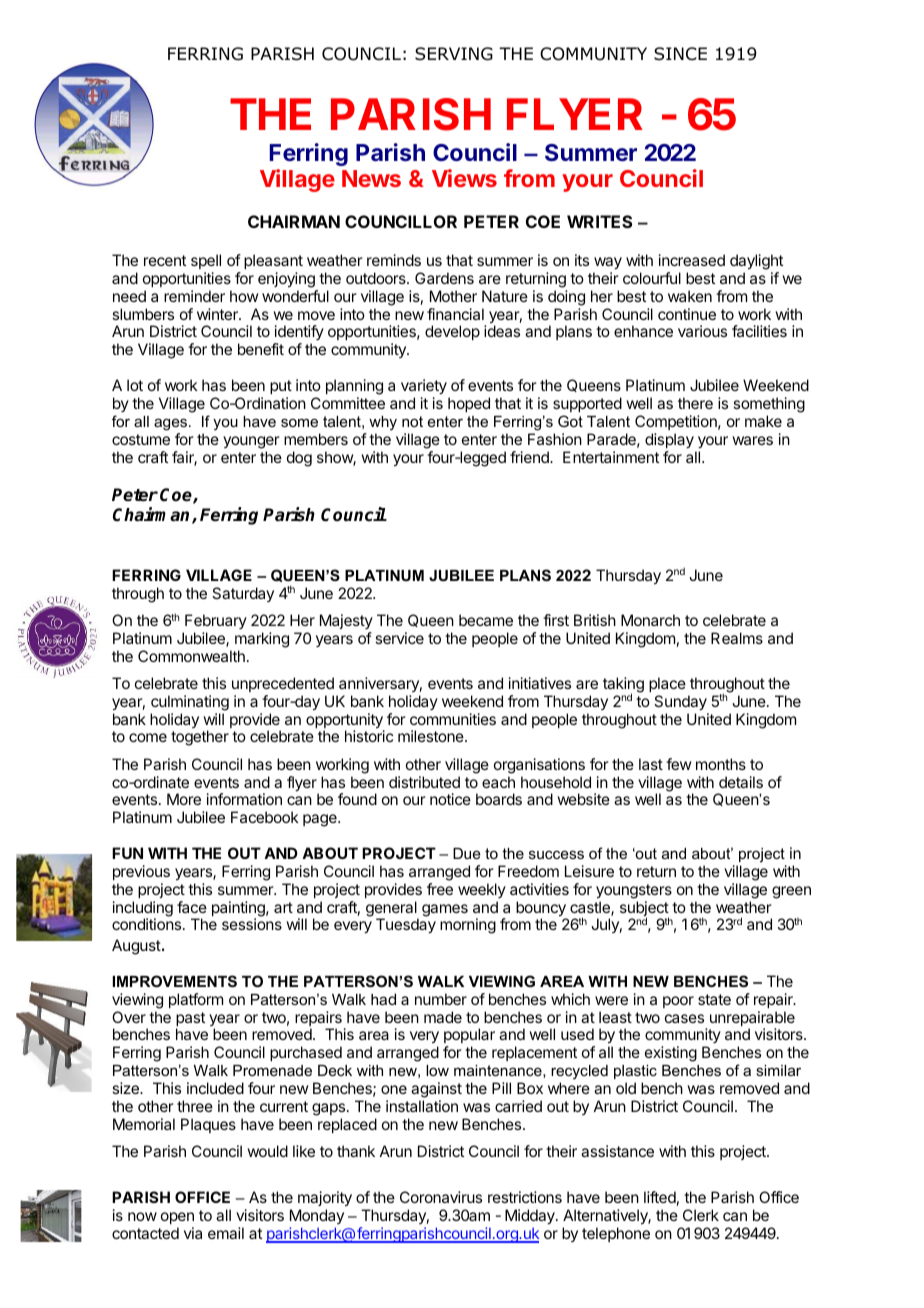 The height and width of the screenshot is (1308, 924). Describe the element at coordinates (371, 178) in the screenshot. I see `News` at that location.
